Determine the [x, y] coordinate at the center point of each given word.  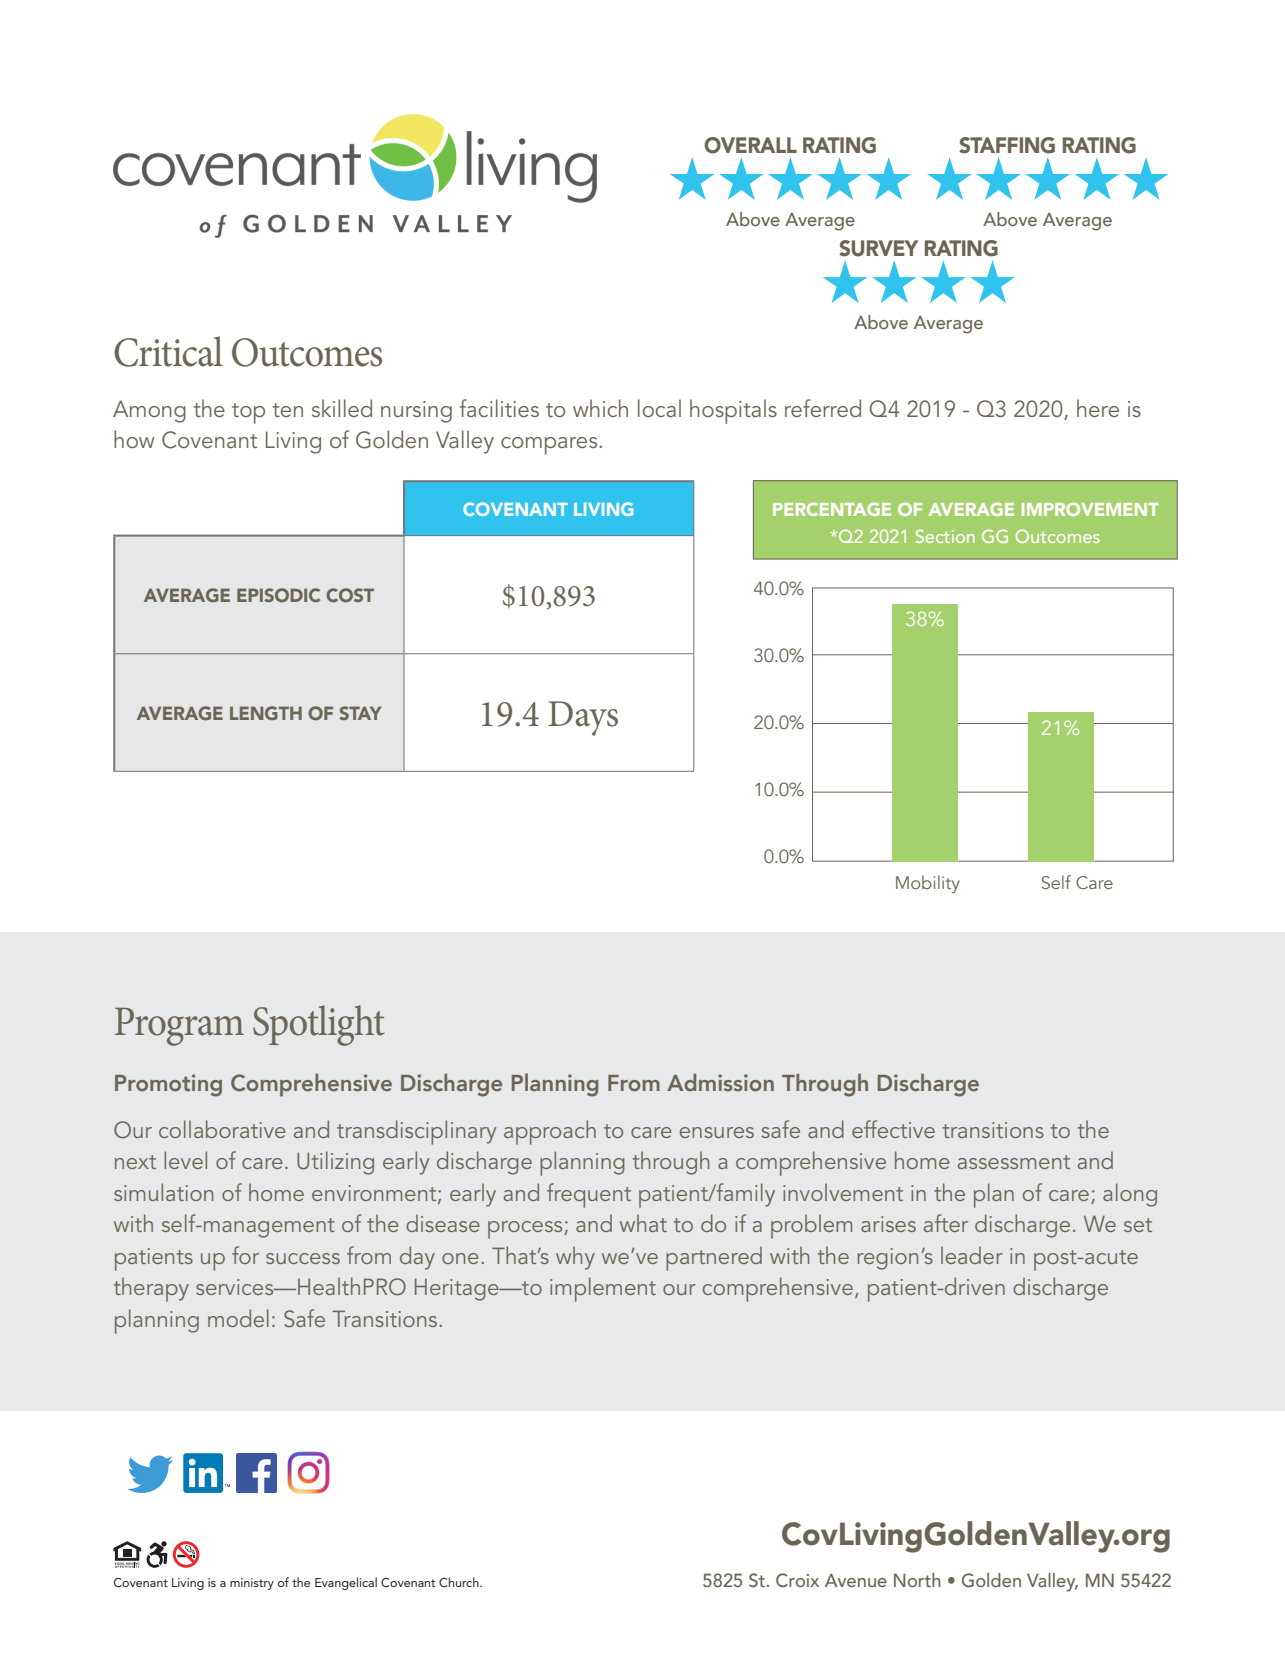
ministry [252, 1584]
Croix [797, 1580]
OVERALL [750, 145]
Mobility [928, 884]
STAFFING [1007, 145]
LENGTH [266, 713]
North [917, 1580]
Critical [168, 351]
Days [583, 718]
